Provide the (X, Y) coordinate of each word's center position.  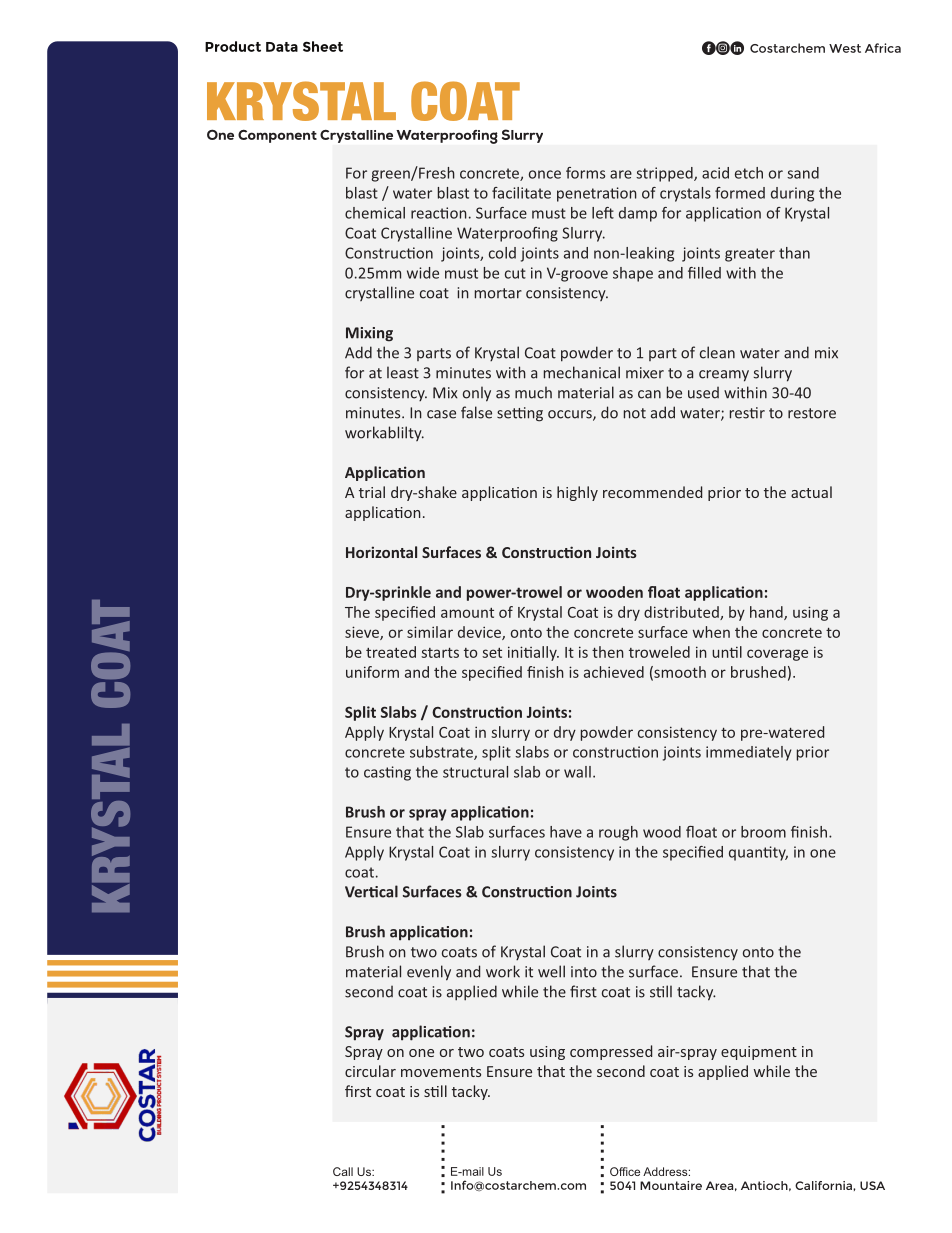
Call (343, 1171)
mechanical (582, 372)
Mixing (369, 334)
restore (812, 413)
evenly (429, 973)
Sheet (323, 46)
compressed (611, 1052)
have (566, 832)
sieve (363, 633)
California (824, 1185)
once (545, 174)
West (845, 48)
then (608, 652)
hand (767, 613)
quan (746, 855)
